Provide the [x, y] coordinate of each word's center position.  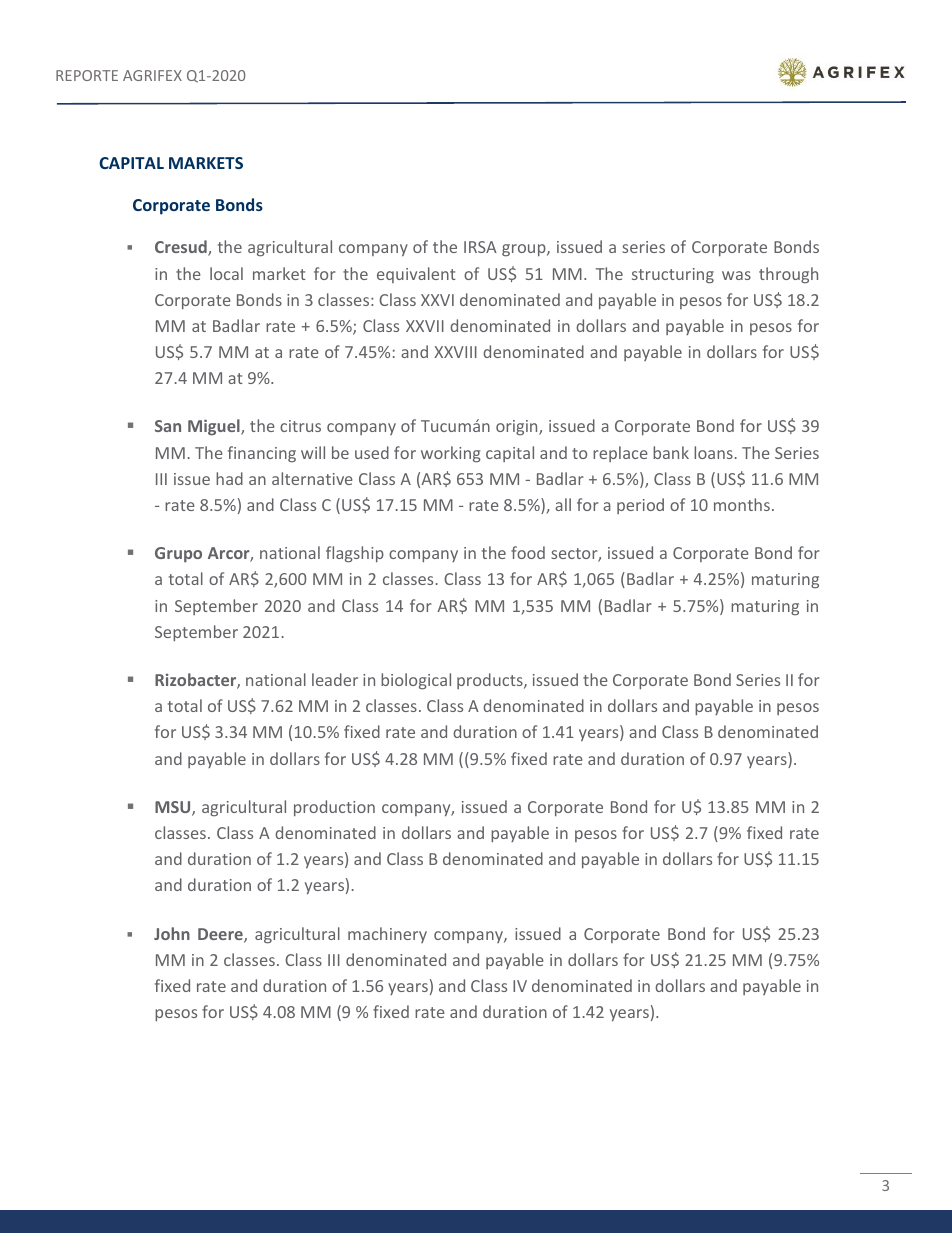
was [736, 275]
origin [518, 427]
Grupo [178, 554]
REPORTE [87, 75]
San [168, 426]
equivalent [416, 275]
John [172, 933]
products [491, 681]
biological [416, 681]
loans [713, 452]
